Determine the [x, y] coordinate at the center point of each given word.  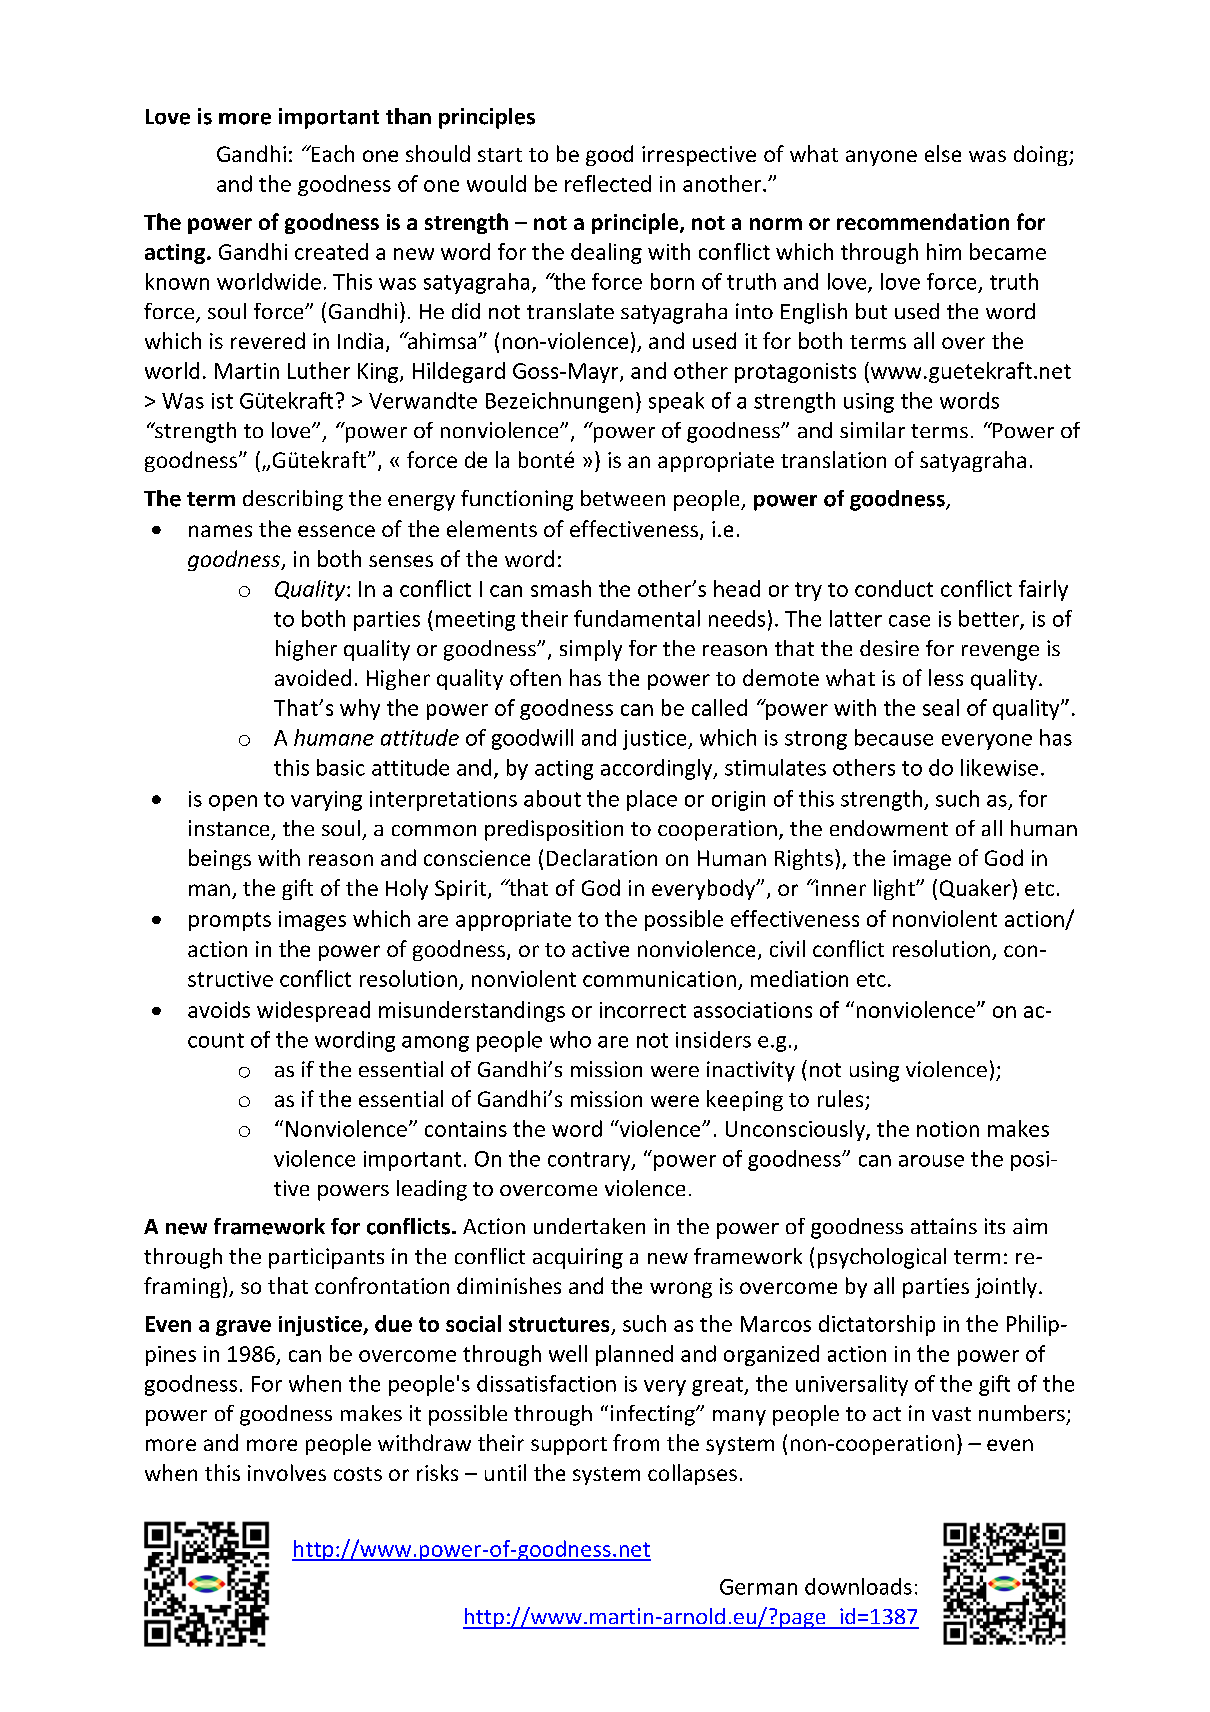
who [570, 1039]
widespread [313, 1011]
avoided [313, 677]
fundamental [637, 618]
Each [331, 153]
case [909, 621]
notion [948, 1129]
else [943, 153]
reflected [608, 183]
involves [287, 1472]
